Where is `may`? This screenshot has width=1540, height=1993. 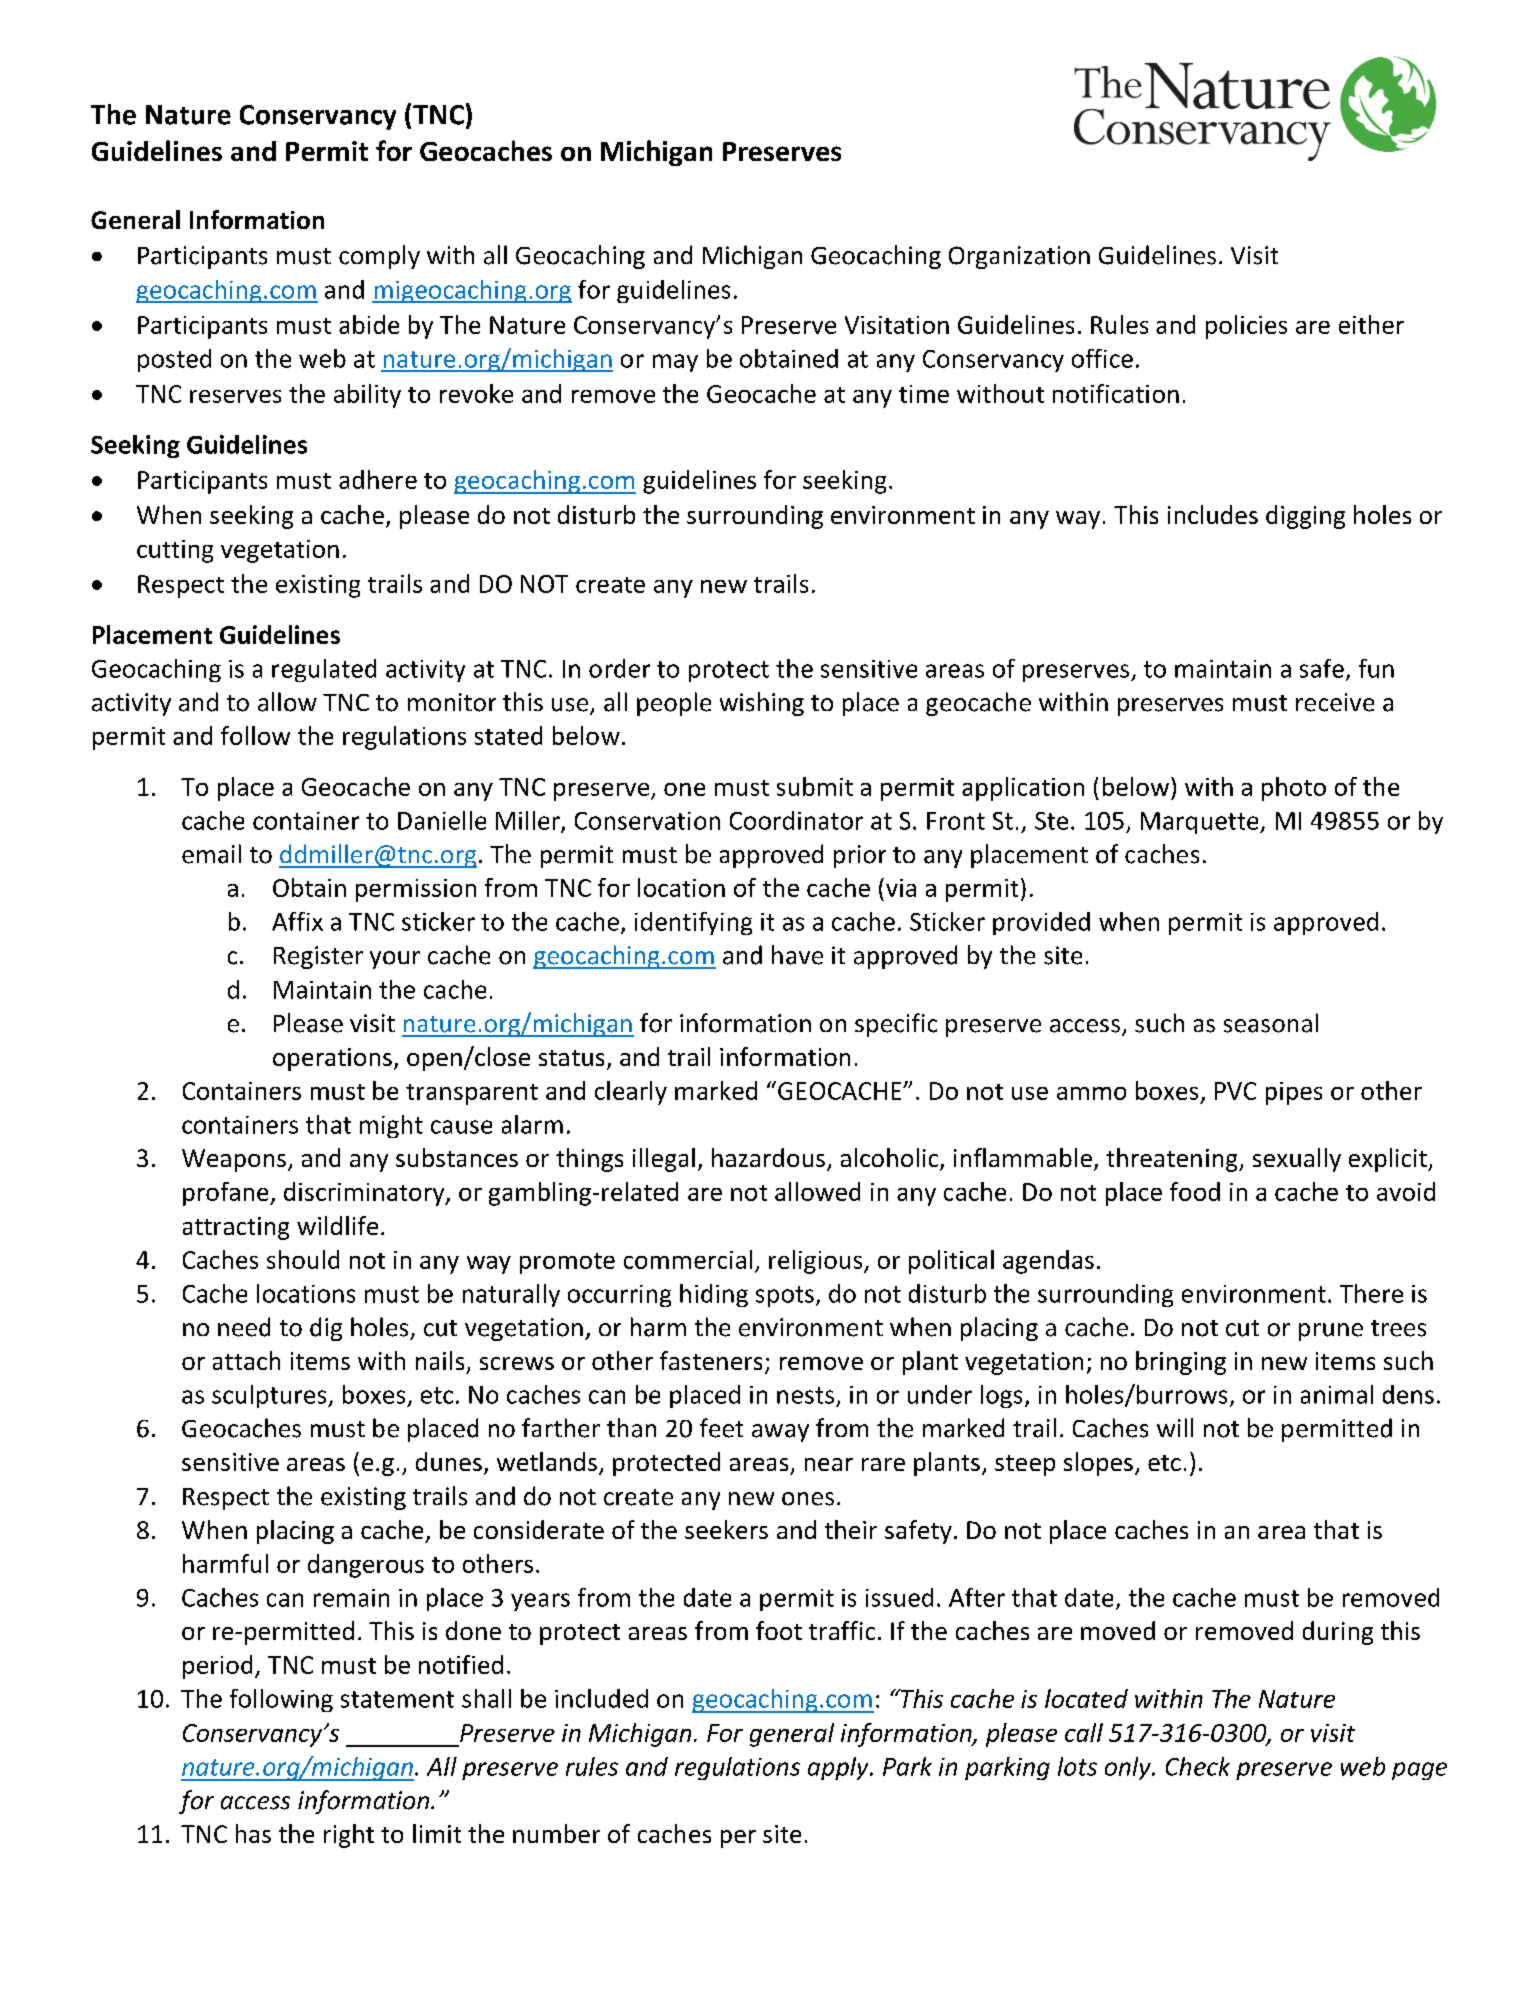 may is located at coordinates (675, 363).
